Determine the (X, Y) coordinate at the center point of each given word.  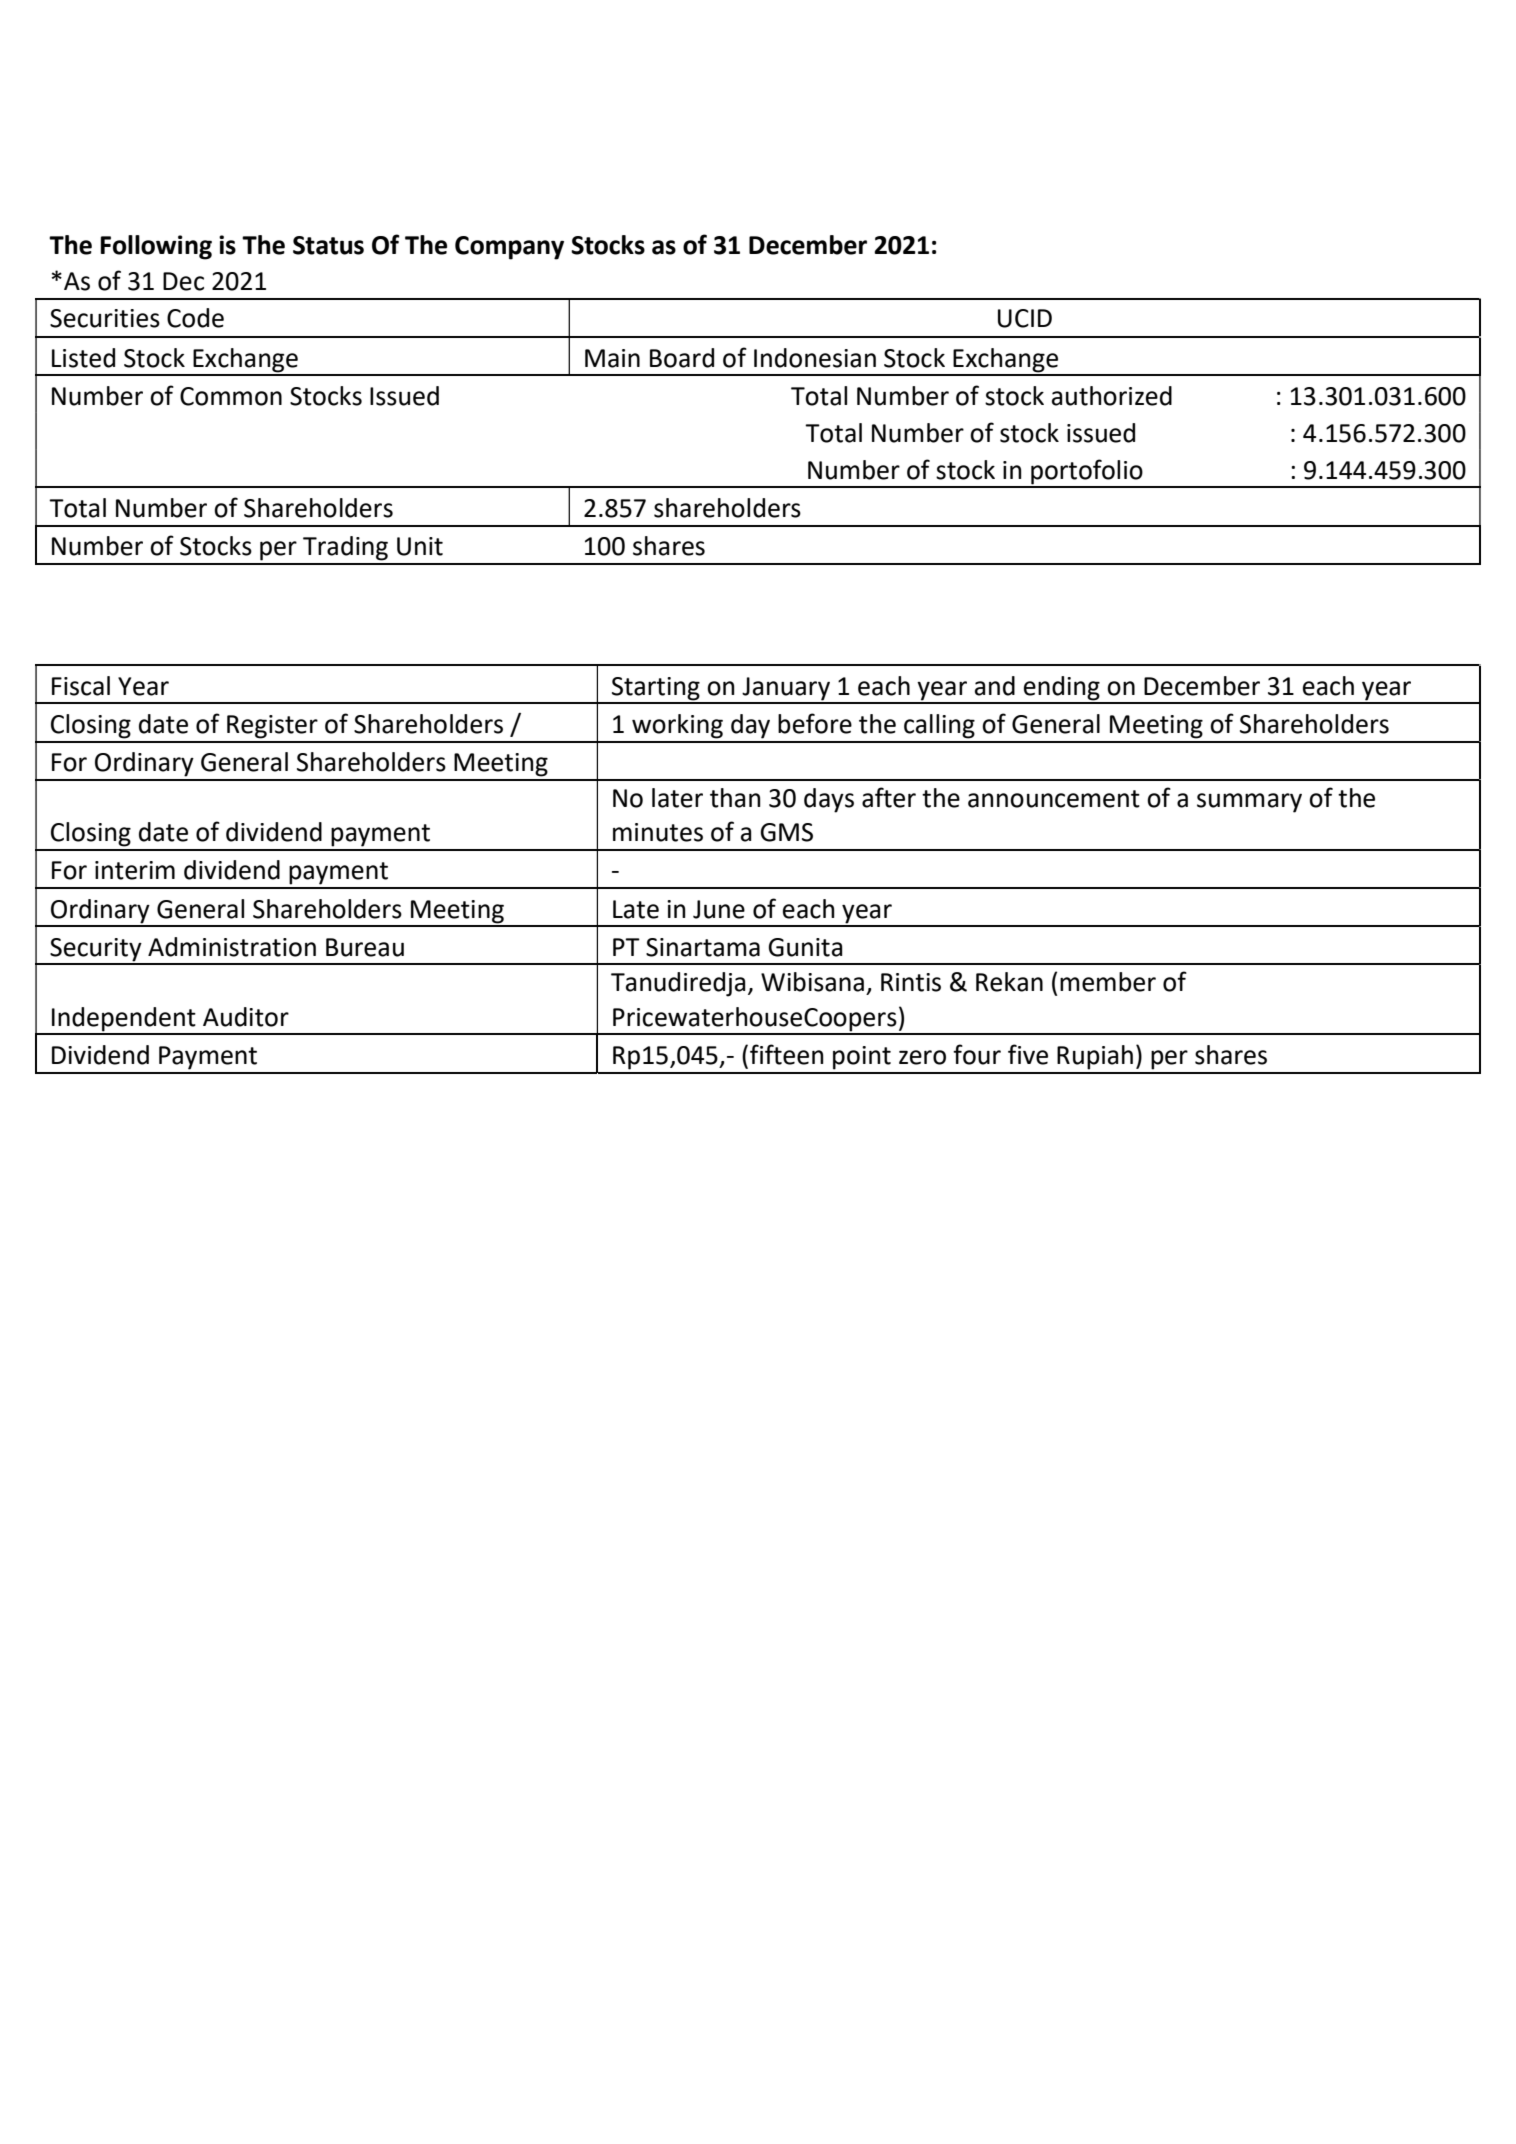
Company (509, 248)
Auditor (246, 1017)
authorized (1112, 396)
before (815, 723)
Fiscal (81, 686)
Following (156, 247)
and (995, 686)
